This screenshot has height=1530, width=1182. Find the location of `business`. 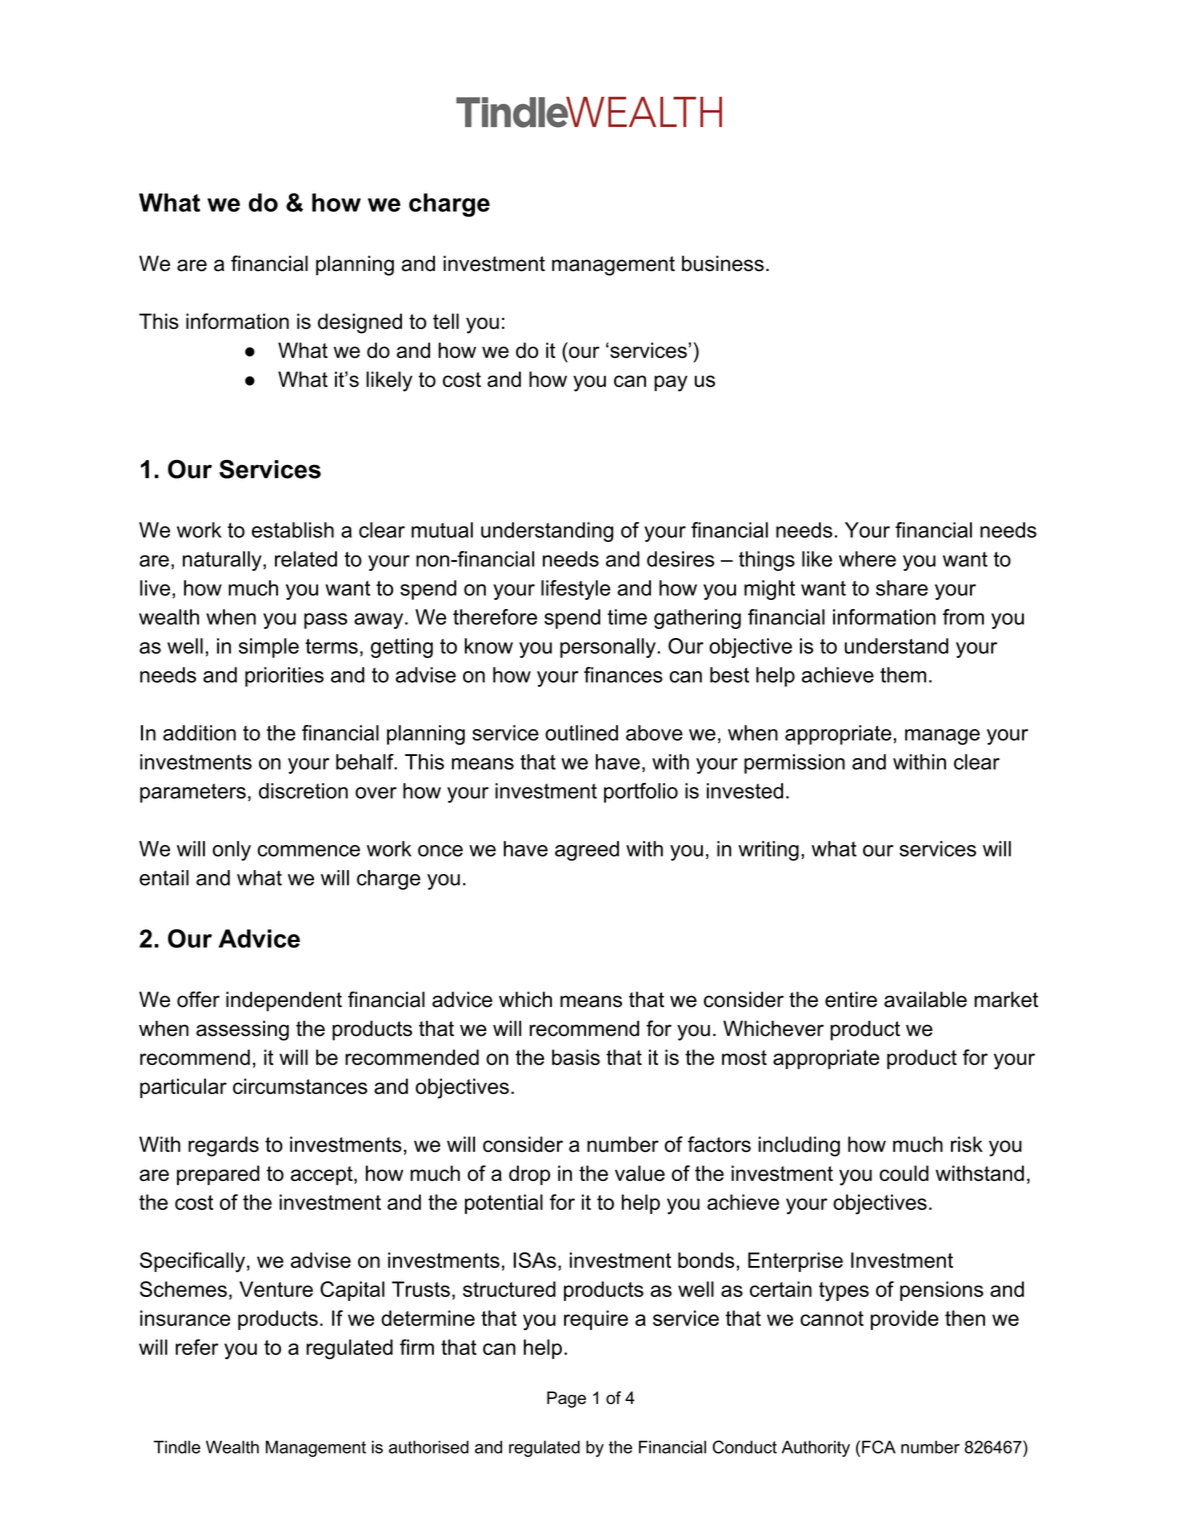

business is located at coordinates (723, 263).
